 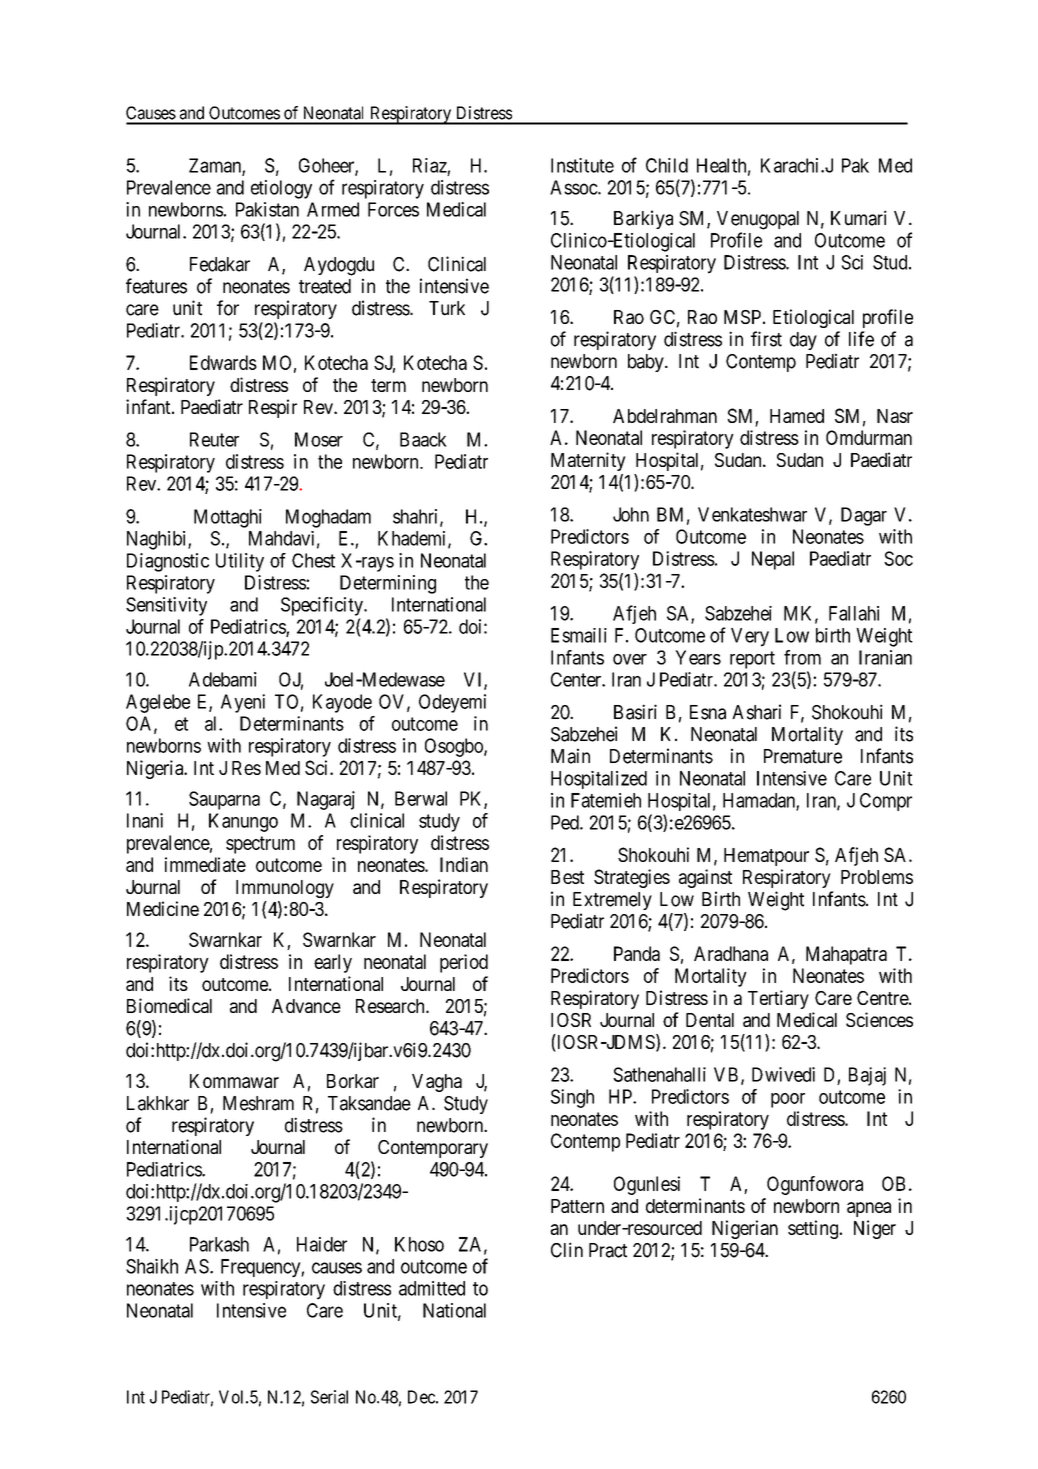 What do you see at coordinates (464, 963) in the document?
I see `period` at bounding box center [464, 963].
